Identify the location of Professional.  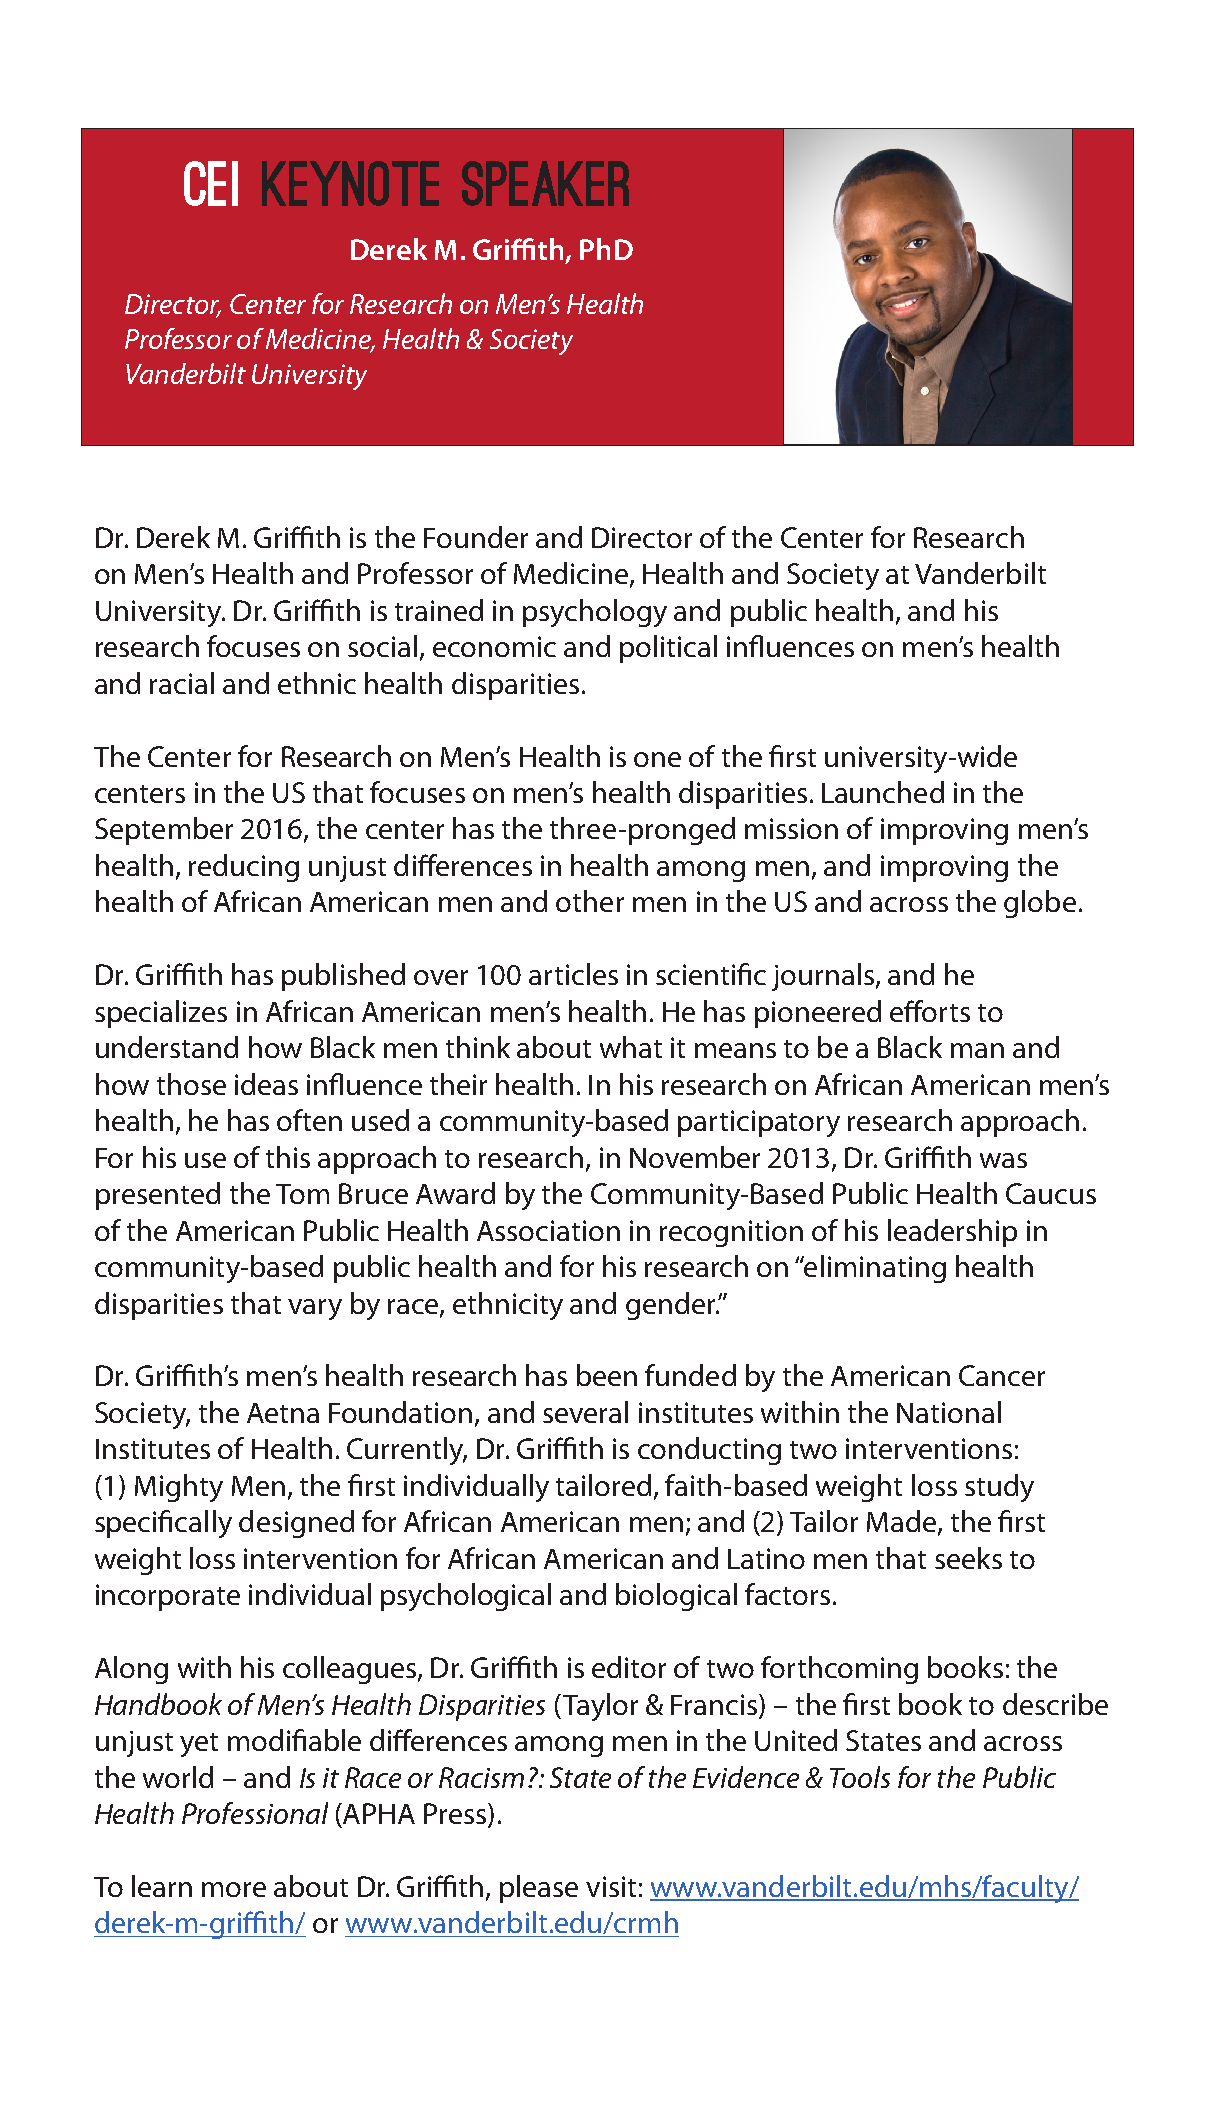
(255, 1813).
